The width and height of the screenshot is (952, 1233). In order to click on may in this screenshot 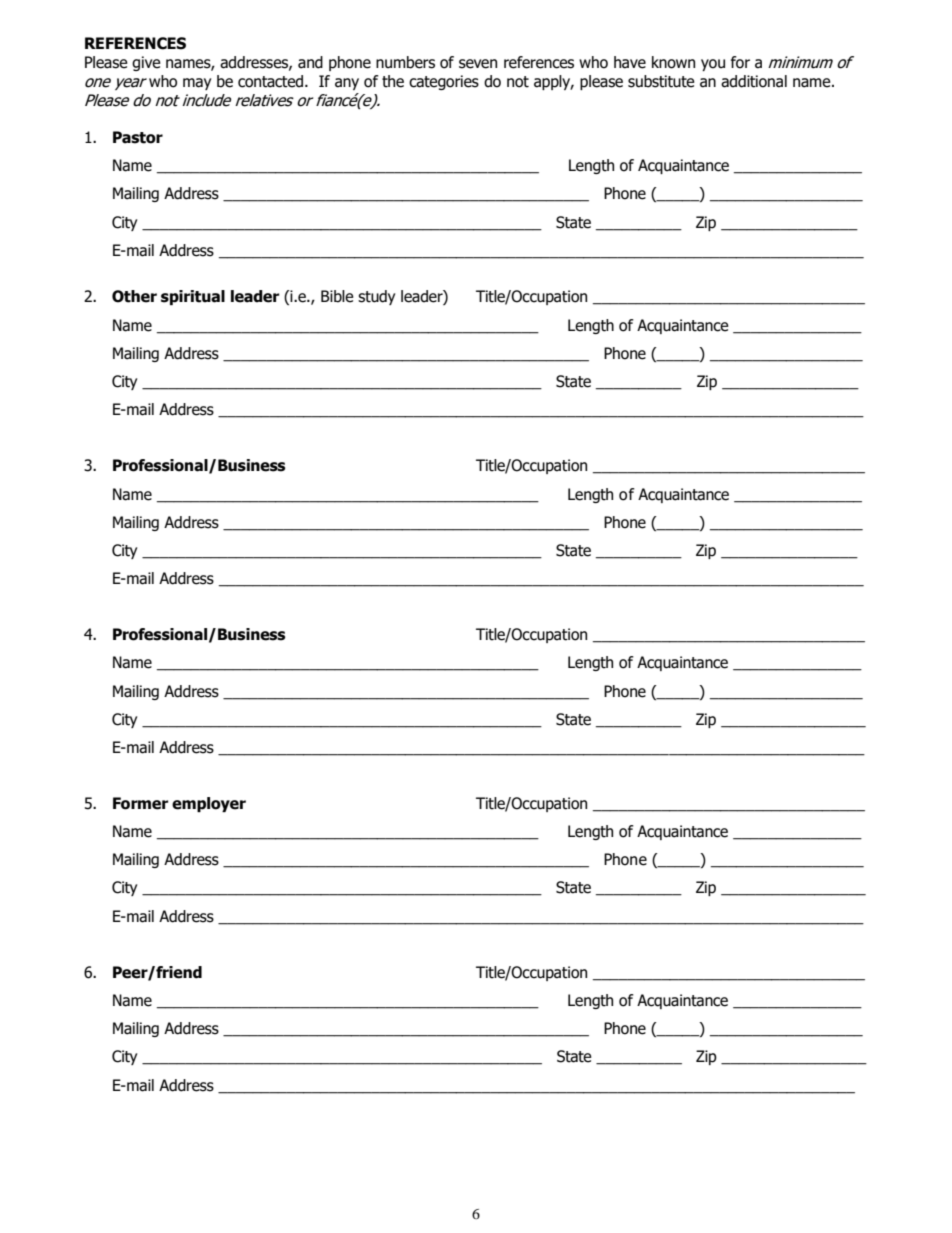, I will do `click(197, 84)`.
